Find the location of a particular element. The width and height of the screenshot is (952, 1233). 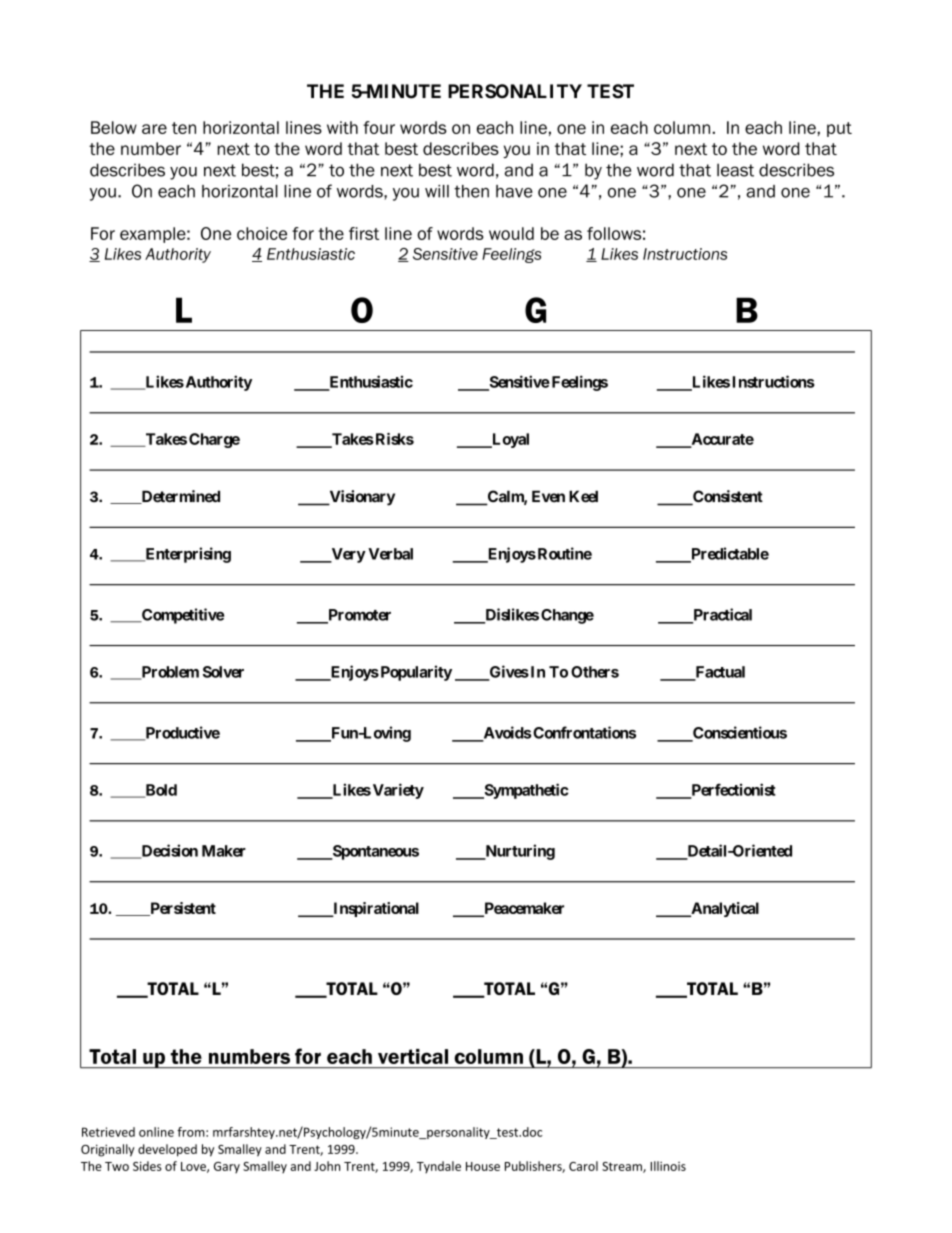

Sympathetic is located at coordinates (525, 791).
